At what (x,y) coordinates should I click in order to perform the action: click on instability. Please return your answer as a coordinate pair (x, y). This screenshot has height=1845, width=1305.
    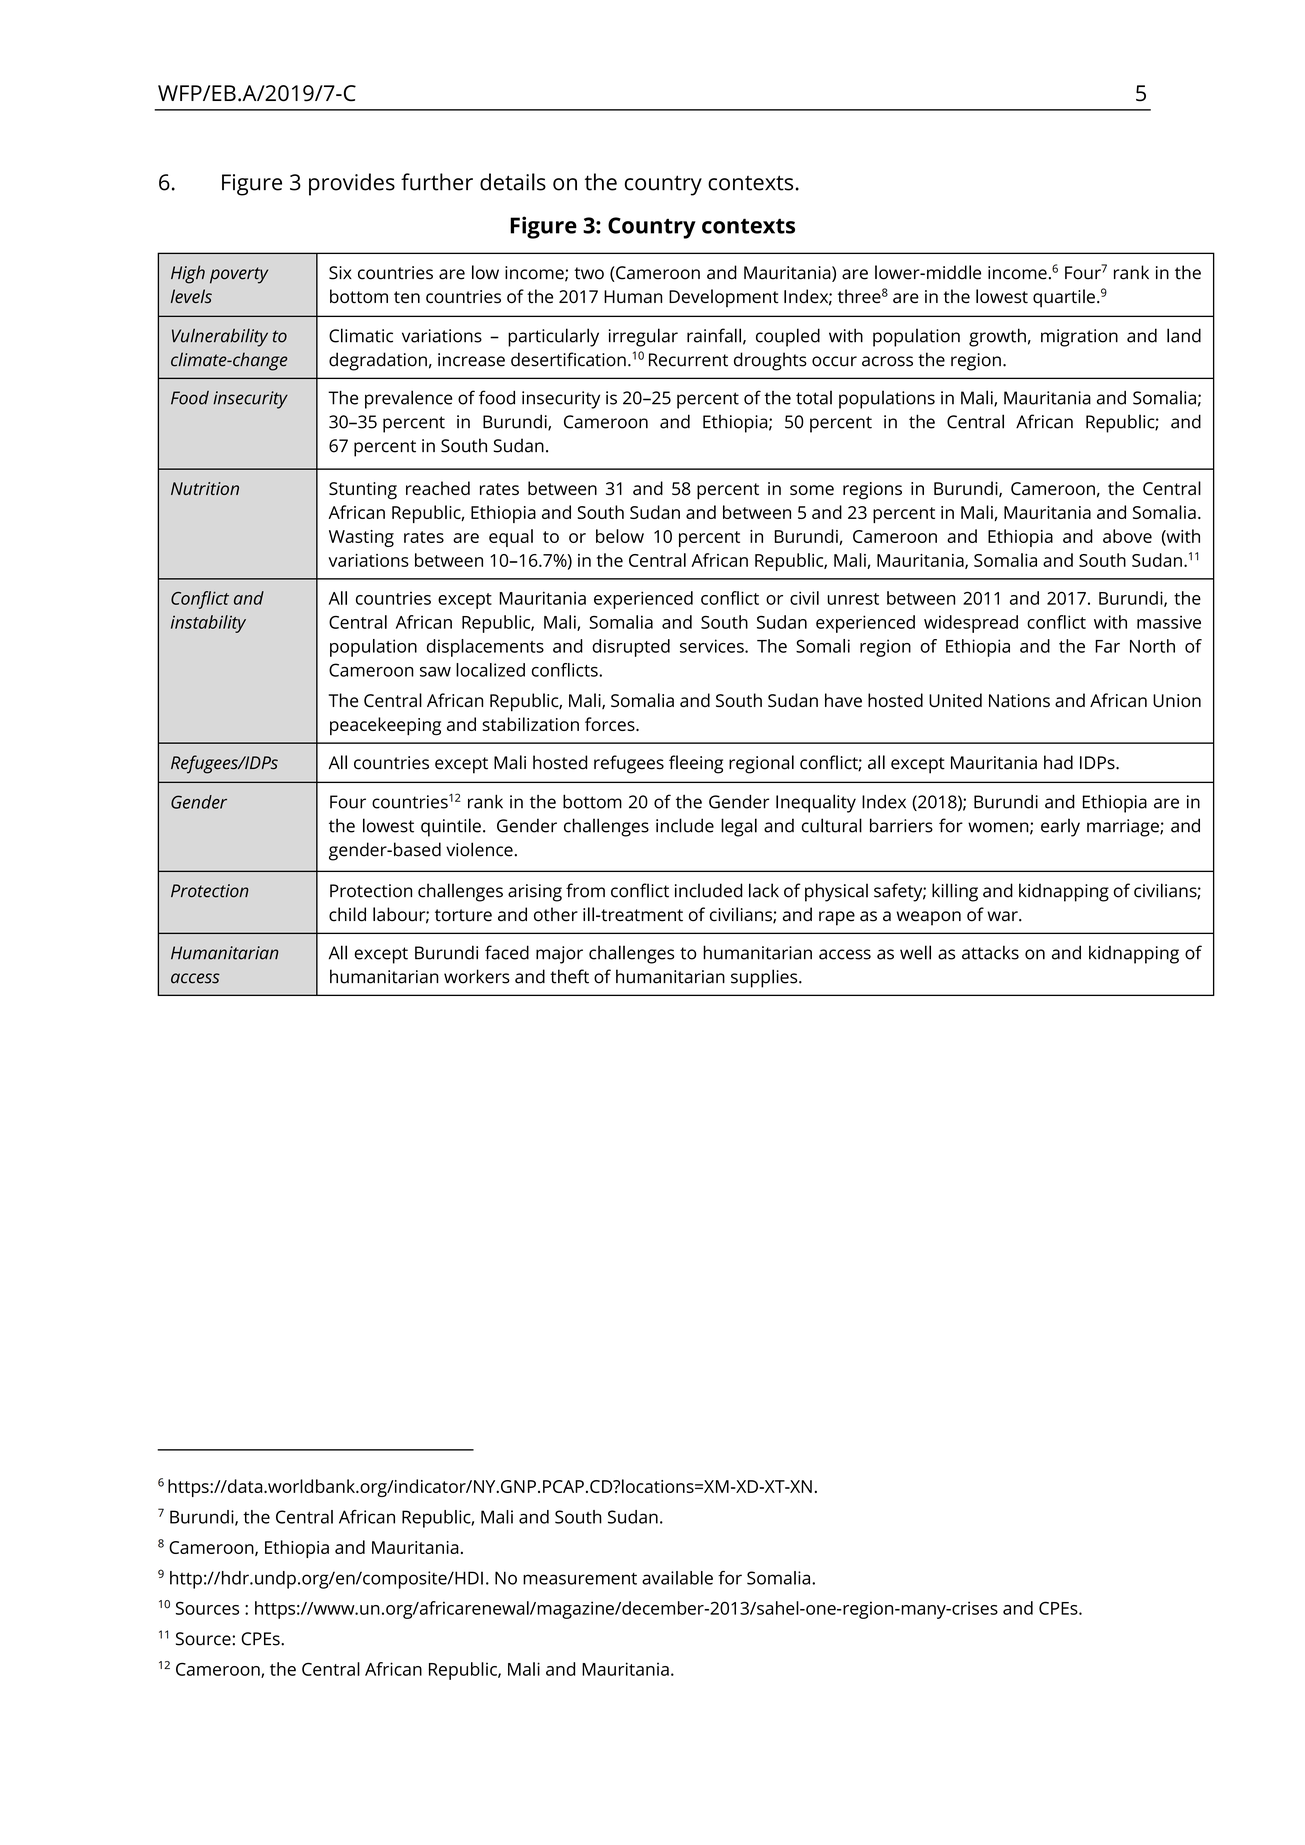
    Looking at the image, I should click on (208, 624).
